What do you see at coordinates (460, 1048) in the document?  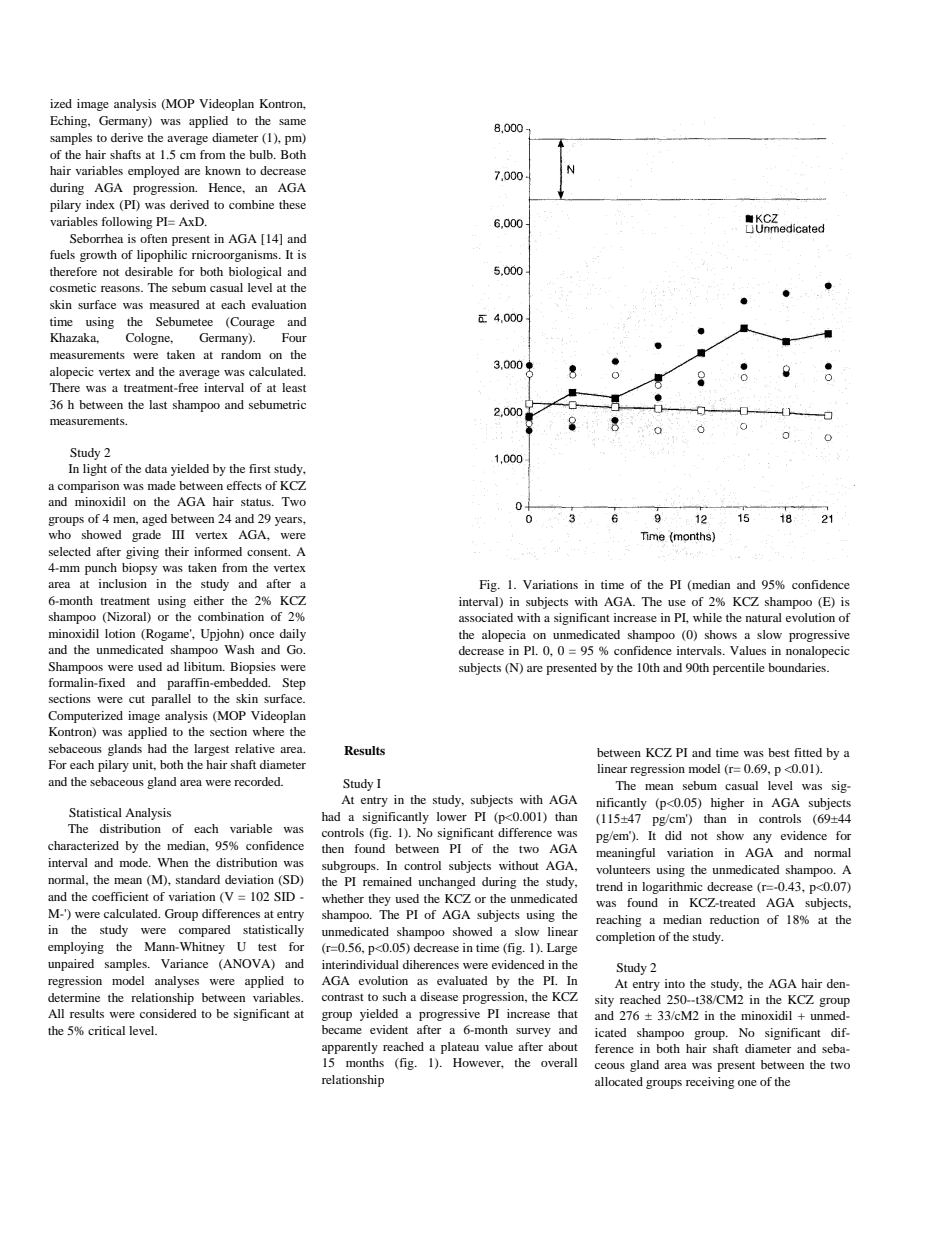 I see `plateau` at bounding box center [460, 1048].
